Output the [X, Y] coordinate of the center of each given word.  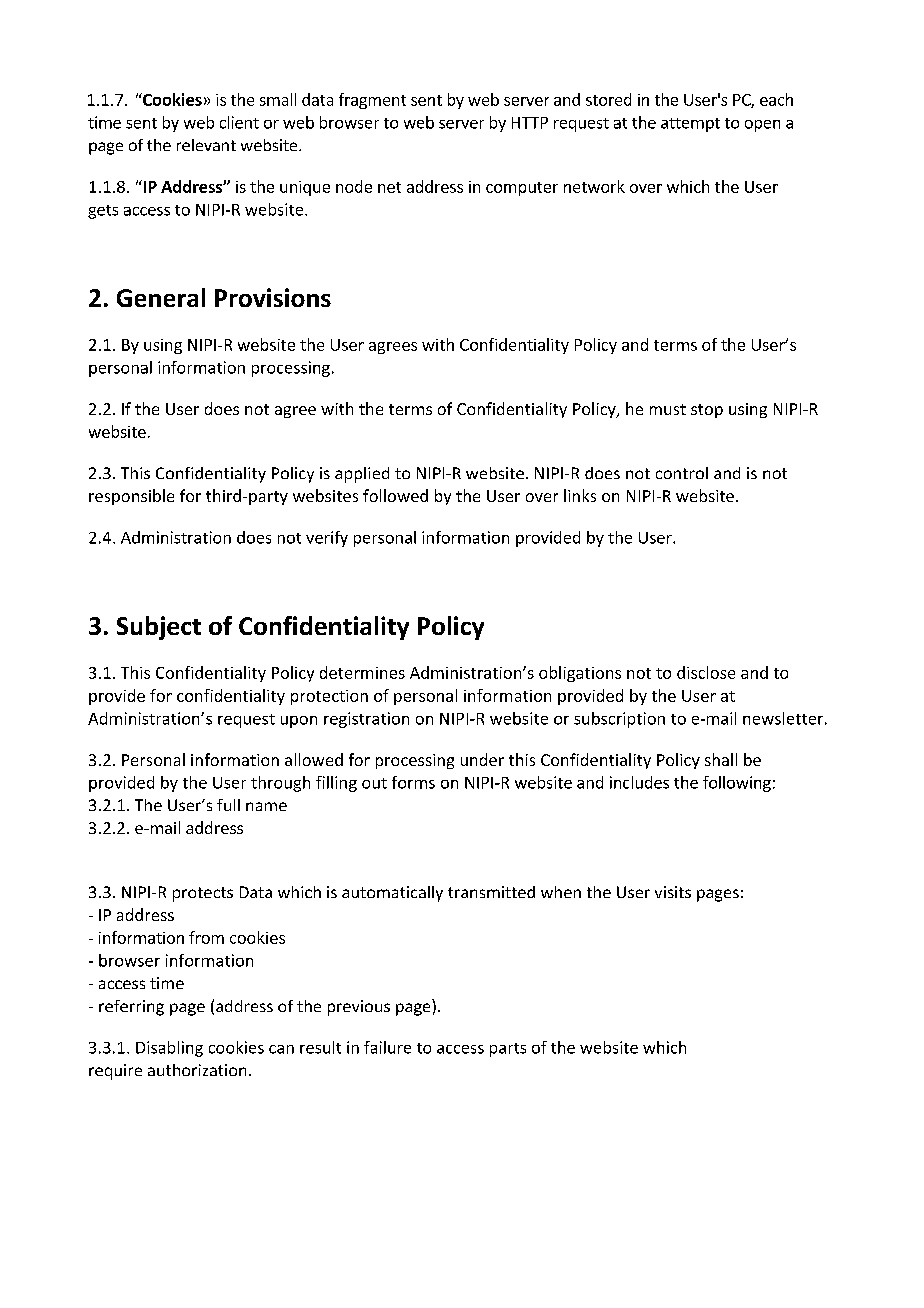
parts [508, 1050]
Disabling [169, 1049]
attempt [690, 125]
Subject [159, 628]
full [228, 805]
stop [707, 411]
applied [362, 475]
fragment [372, 101]
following [737, 784]
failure [387, 1047]
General [161, 297]
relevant [206, 145]
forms [413, 782]
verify [327, 539]
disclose [706, 672]
